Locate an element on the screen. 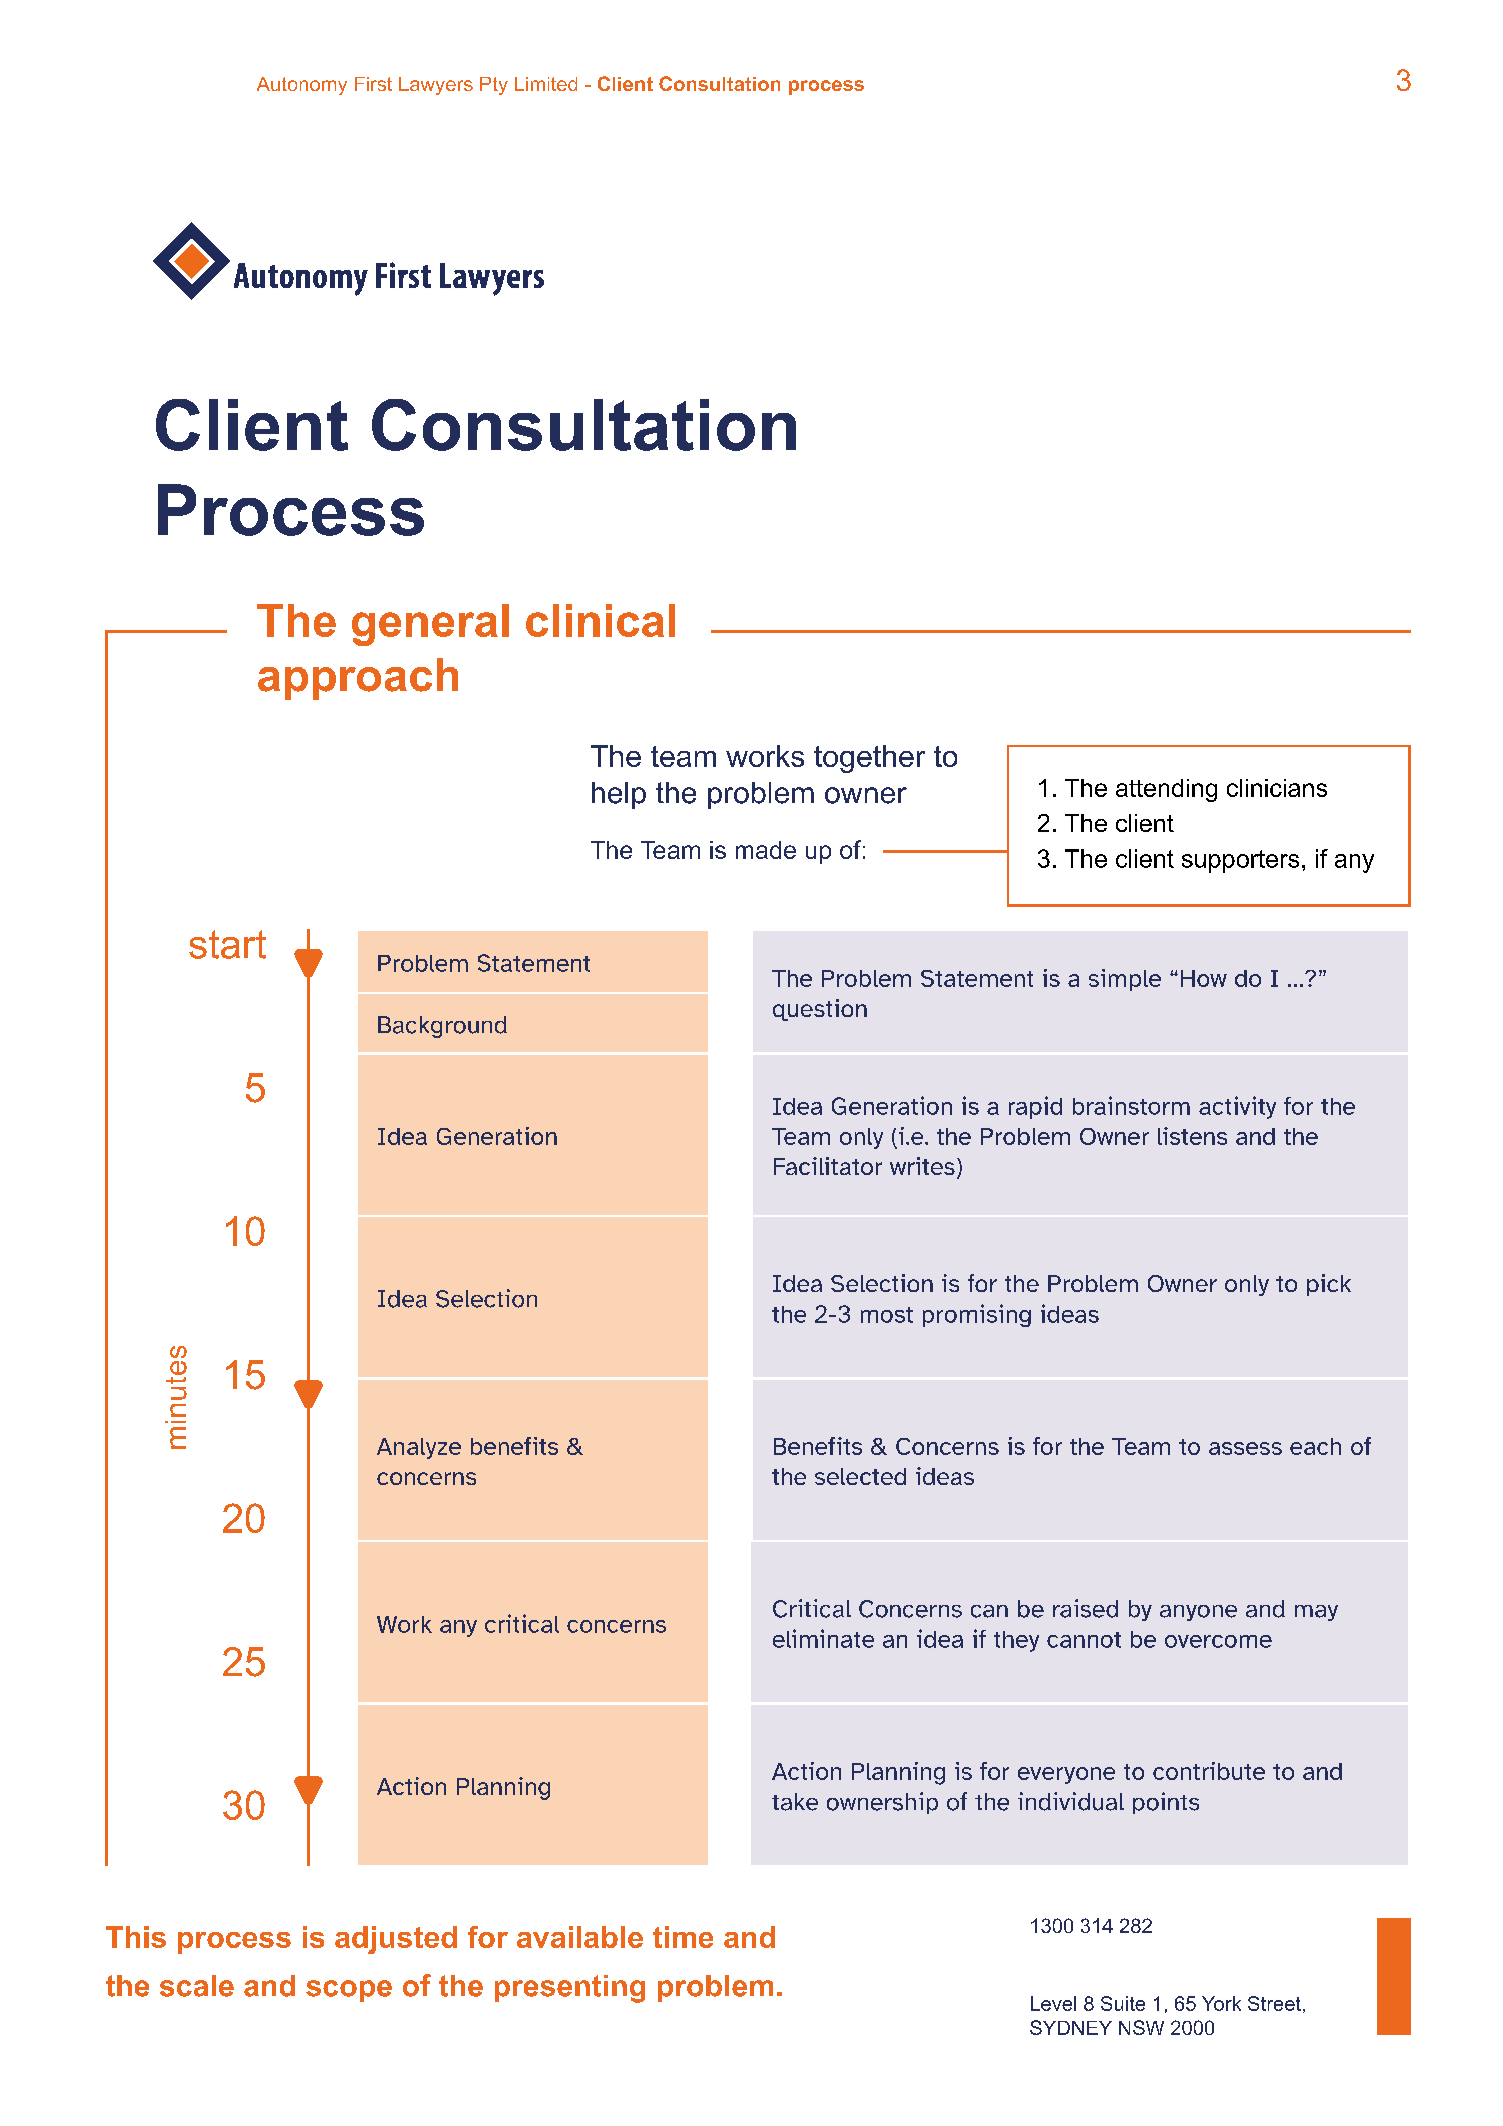 The height and width of the screenshot is (2126, 1503). question is located at coordinates (820, 1010).
